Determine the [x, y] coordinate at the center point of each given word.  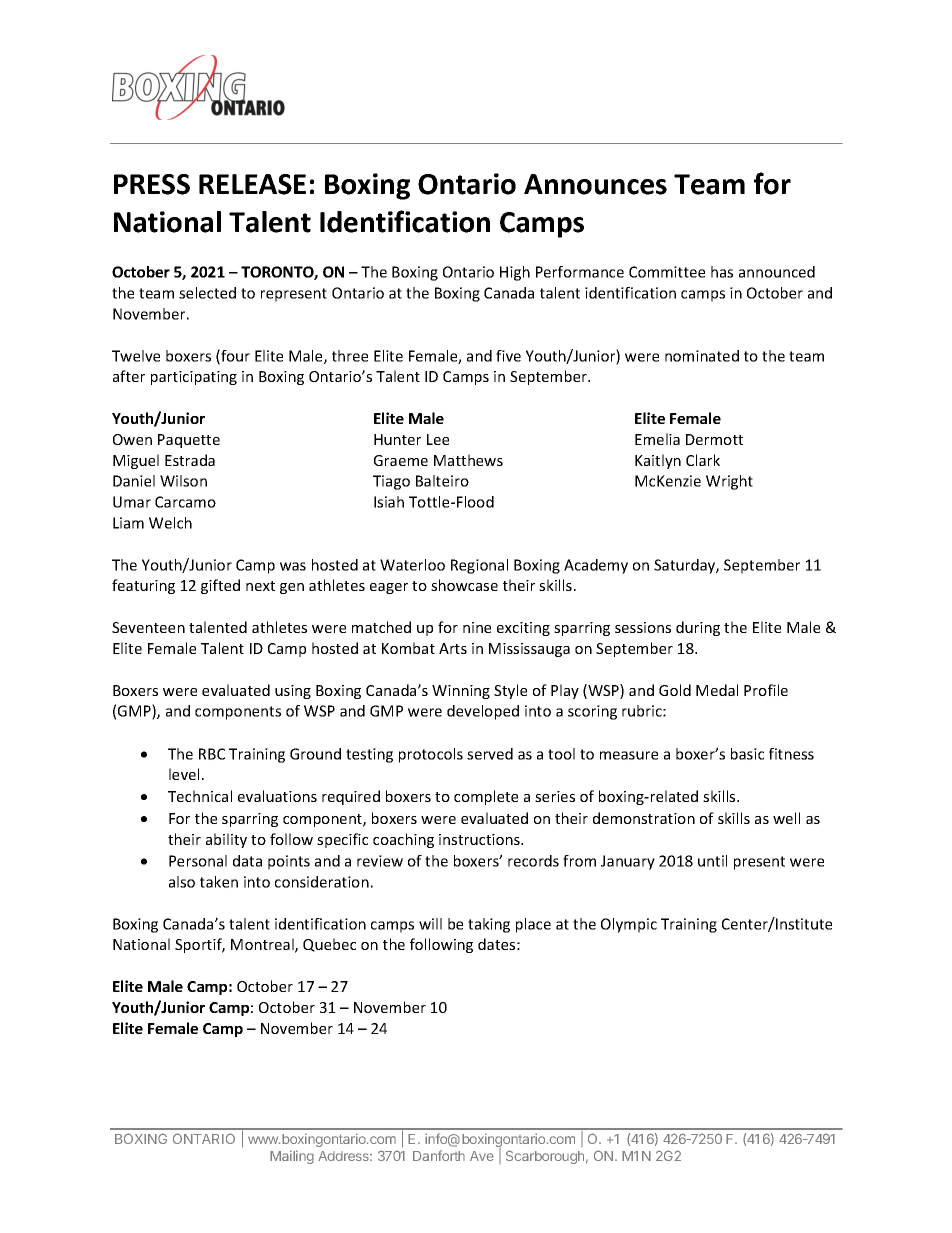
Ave [482, 1156]
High [515, 273]
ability [226, 840]
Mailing [292, 1157]
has [722, 272]
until [712, 861]
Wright [729, 482]
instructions [480, 839]
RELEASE [252, 184]
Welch [170, 523]
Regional [479, 566]
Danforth [439, 1155]
